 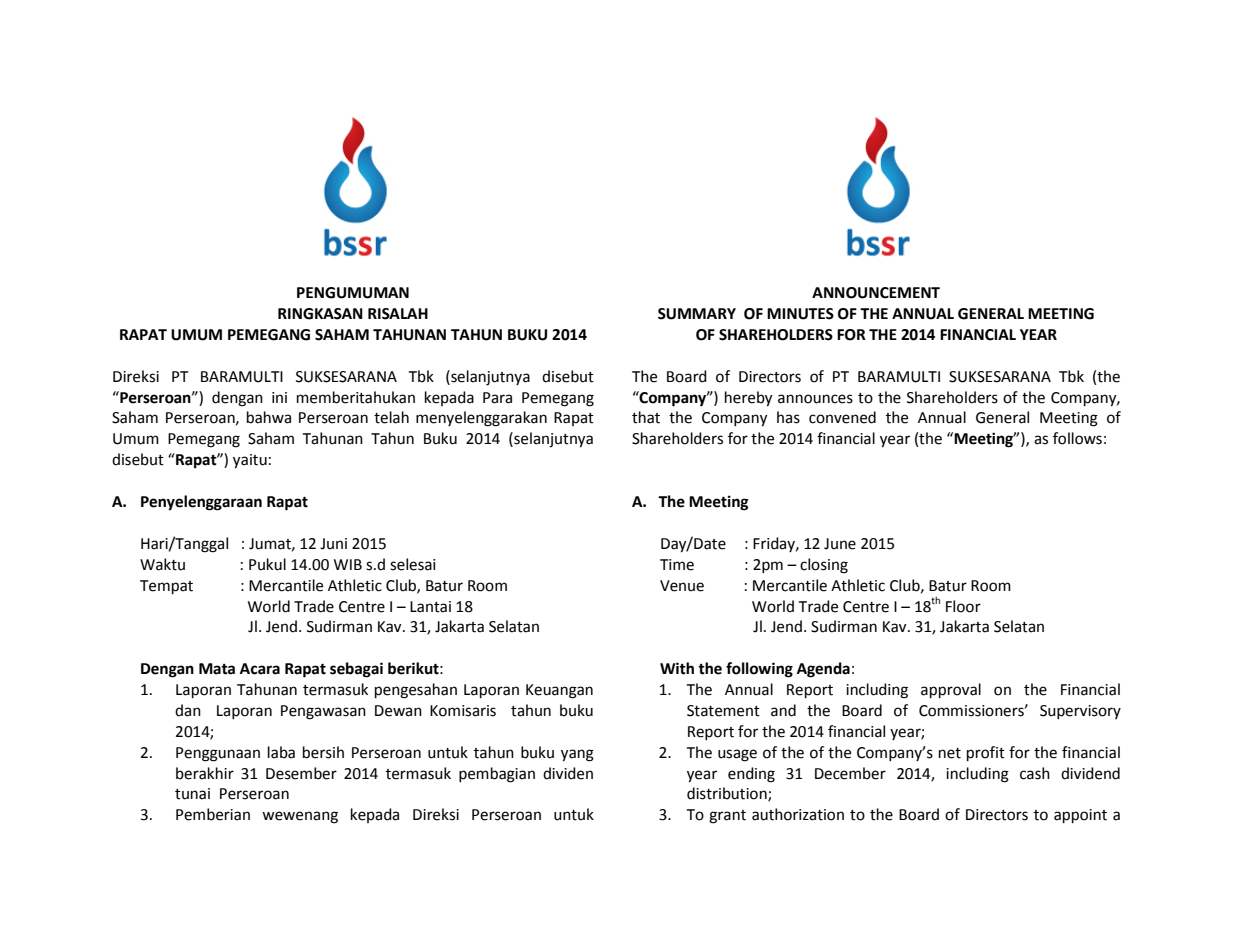 What do you see at coordinates (876, 293) in the screenshot?
I see `ANNOUNCEMENT` at bounding box center [876, 293].
